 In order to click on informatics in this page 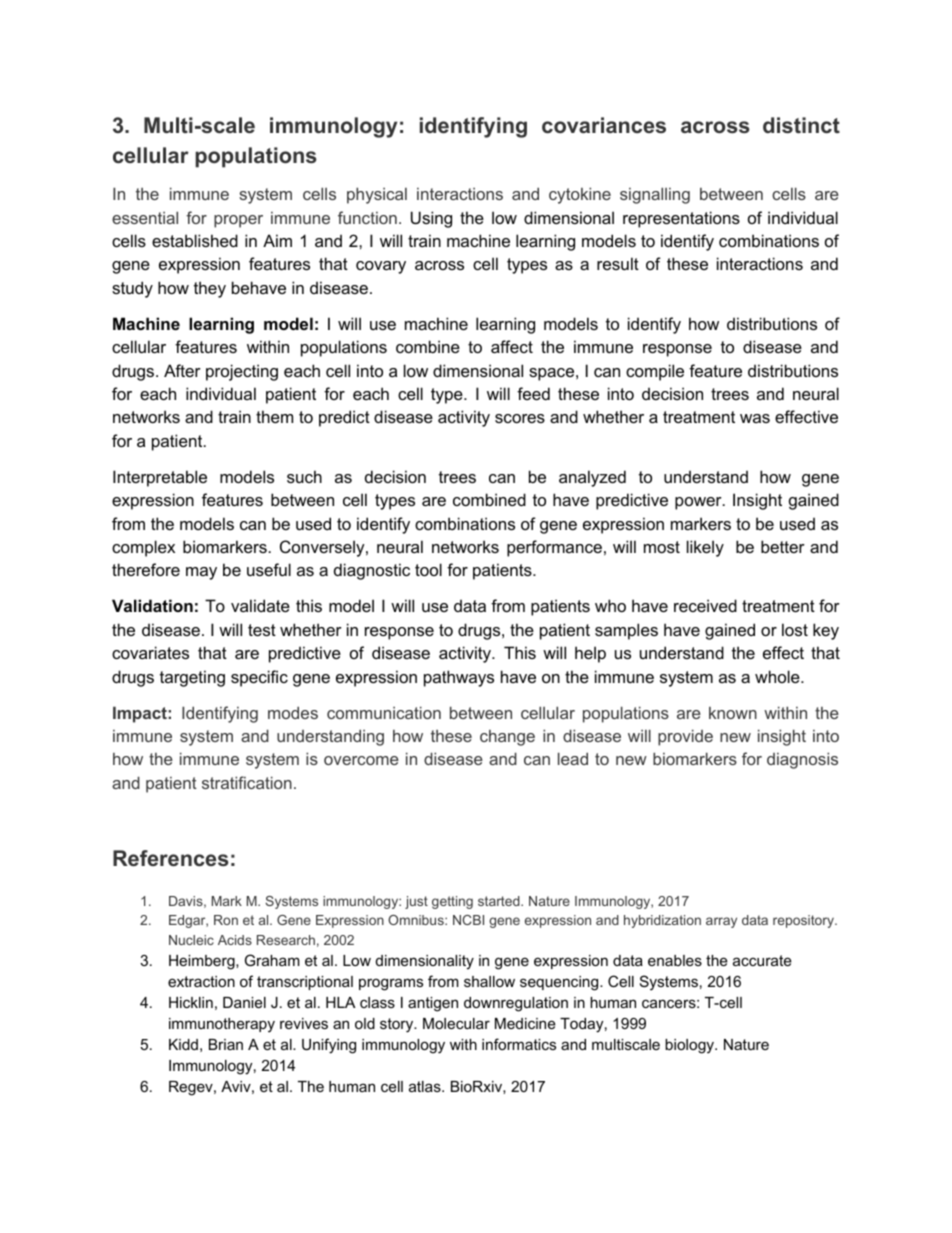, I will do `click(519, 1044)`.
